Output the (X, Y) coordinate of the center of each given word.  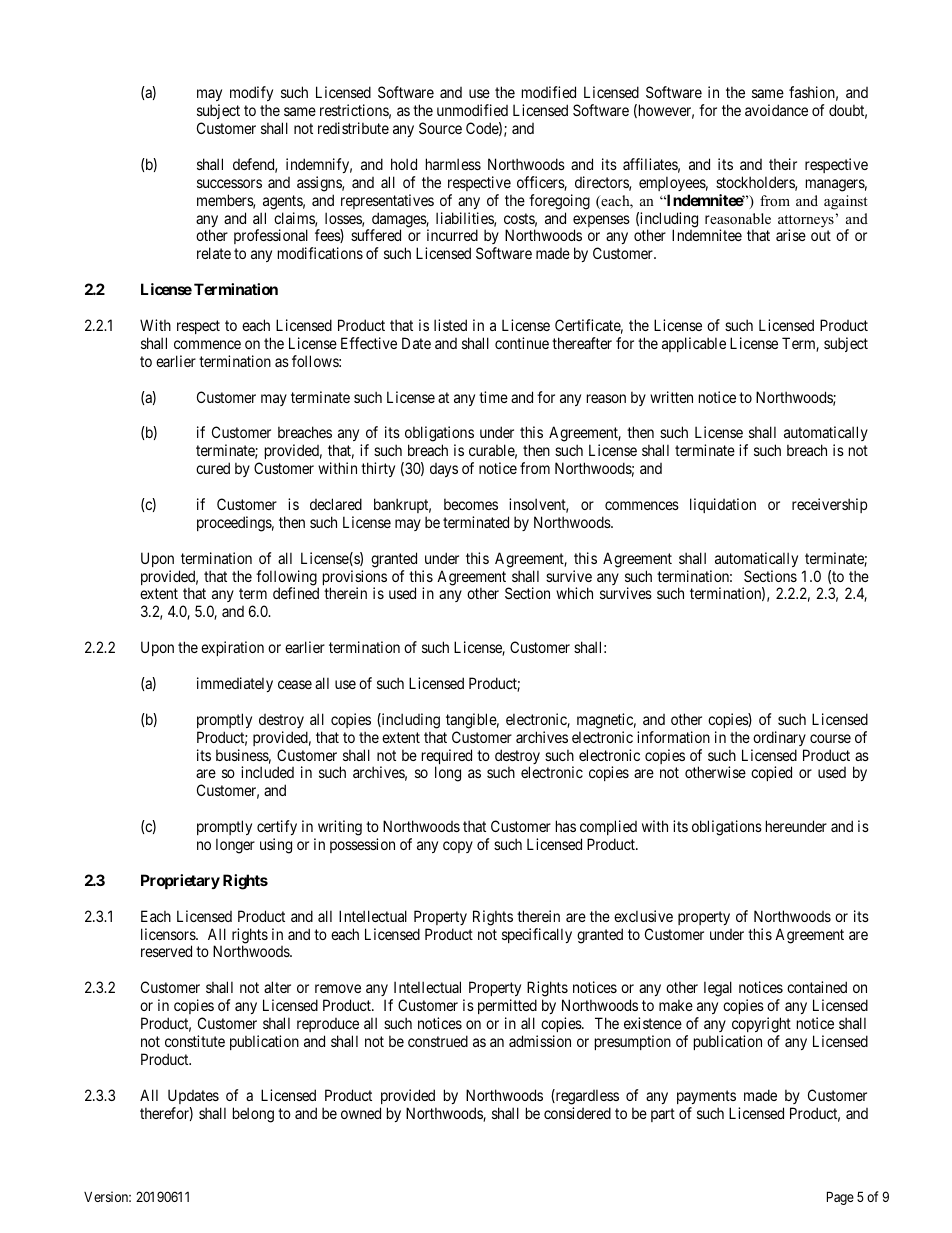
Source (440, 128)
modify (251, 93)
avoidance (776, 110)
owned (361, 1113)
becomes (471, 504)
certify (277, 829)
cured (213, 468)
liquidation (723, 505)
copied (771, 773)
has (566, 826)
